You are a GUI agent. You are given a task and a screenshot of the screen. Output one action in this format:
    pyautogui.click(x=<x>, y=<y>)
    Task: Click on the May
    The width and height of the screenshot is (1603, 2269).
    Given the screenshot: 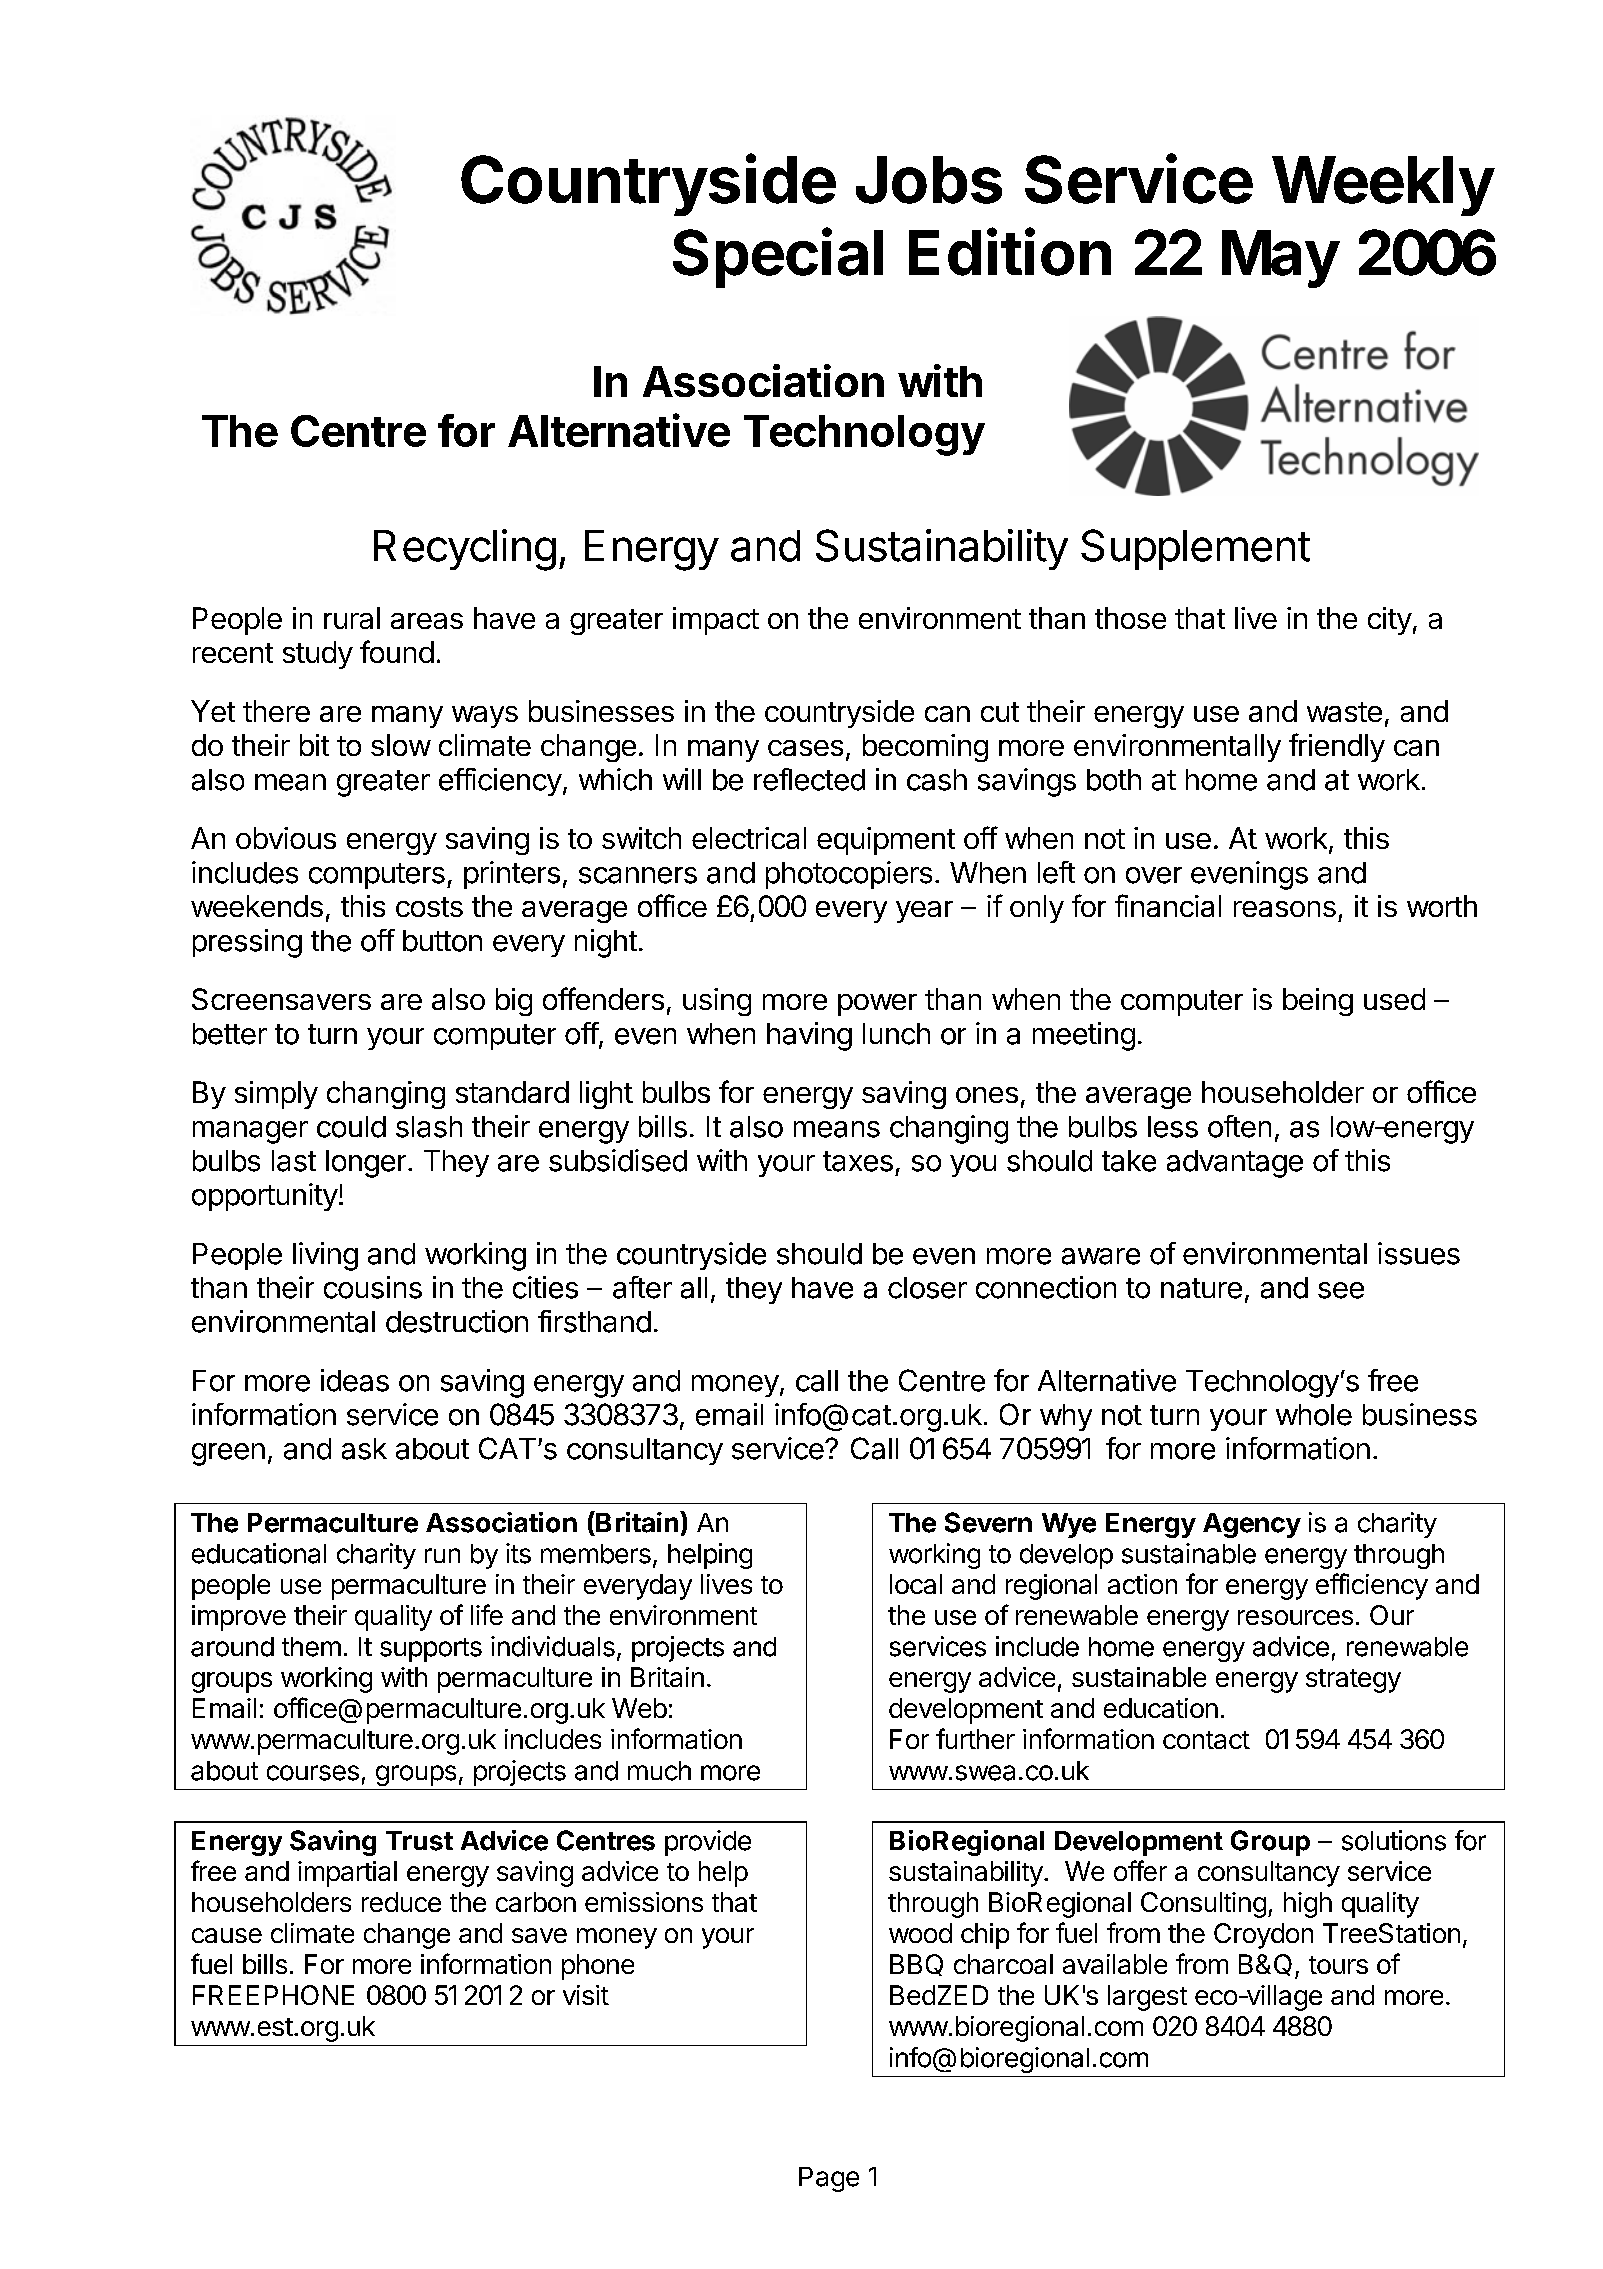 What is the action you would take?
    pyautogui.click(x=1281, y=259)
